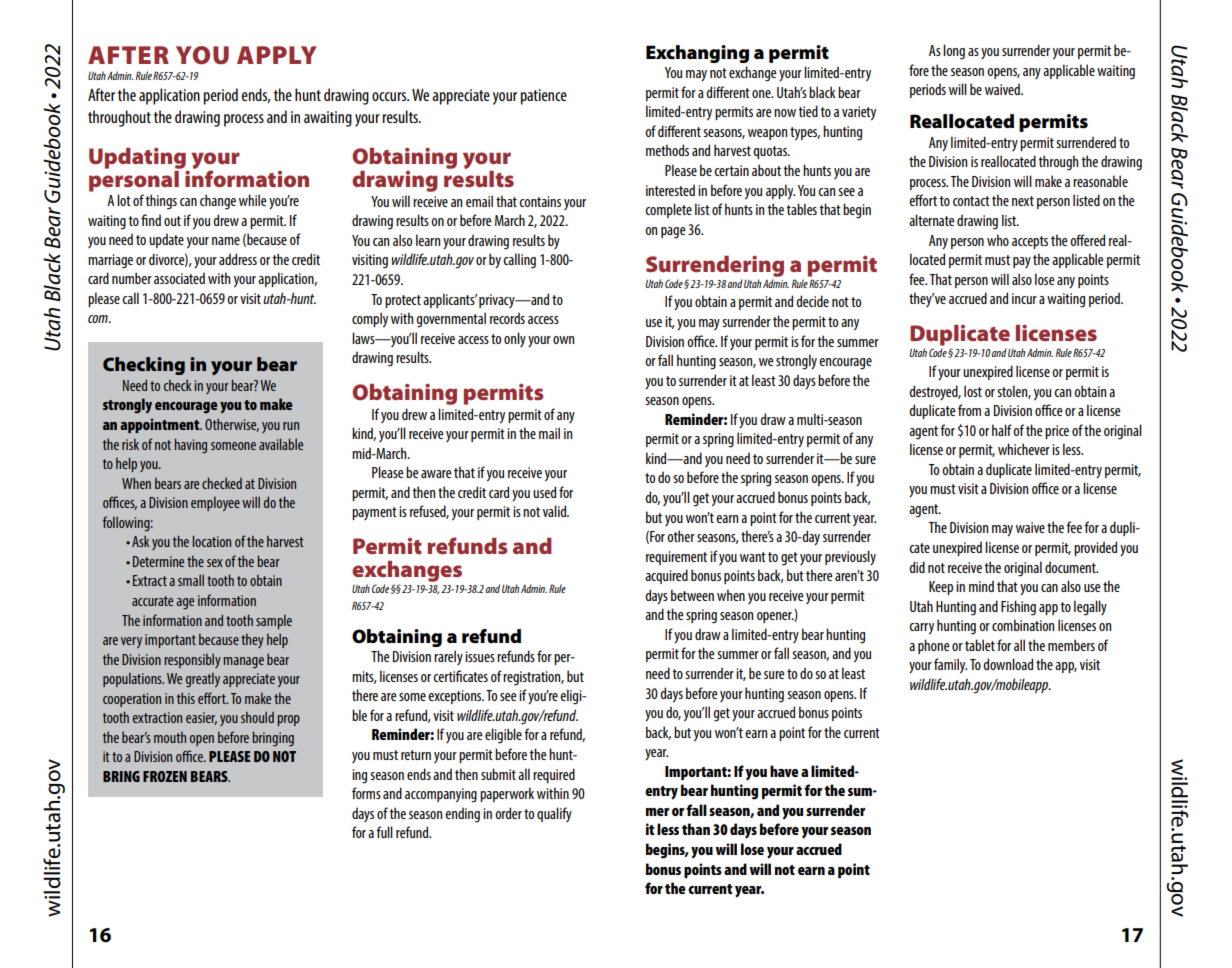  Describe the element at coordinates (1002, 430) in the screenshot. I see `half` at that location.
